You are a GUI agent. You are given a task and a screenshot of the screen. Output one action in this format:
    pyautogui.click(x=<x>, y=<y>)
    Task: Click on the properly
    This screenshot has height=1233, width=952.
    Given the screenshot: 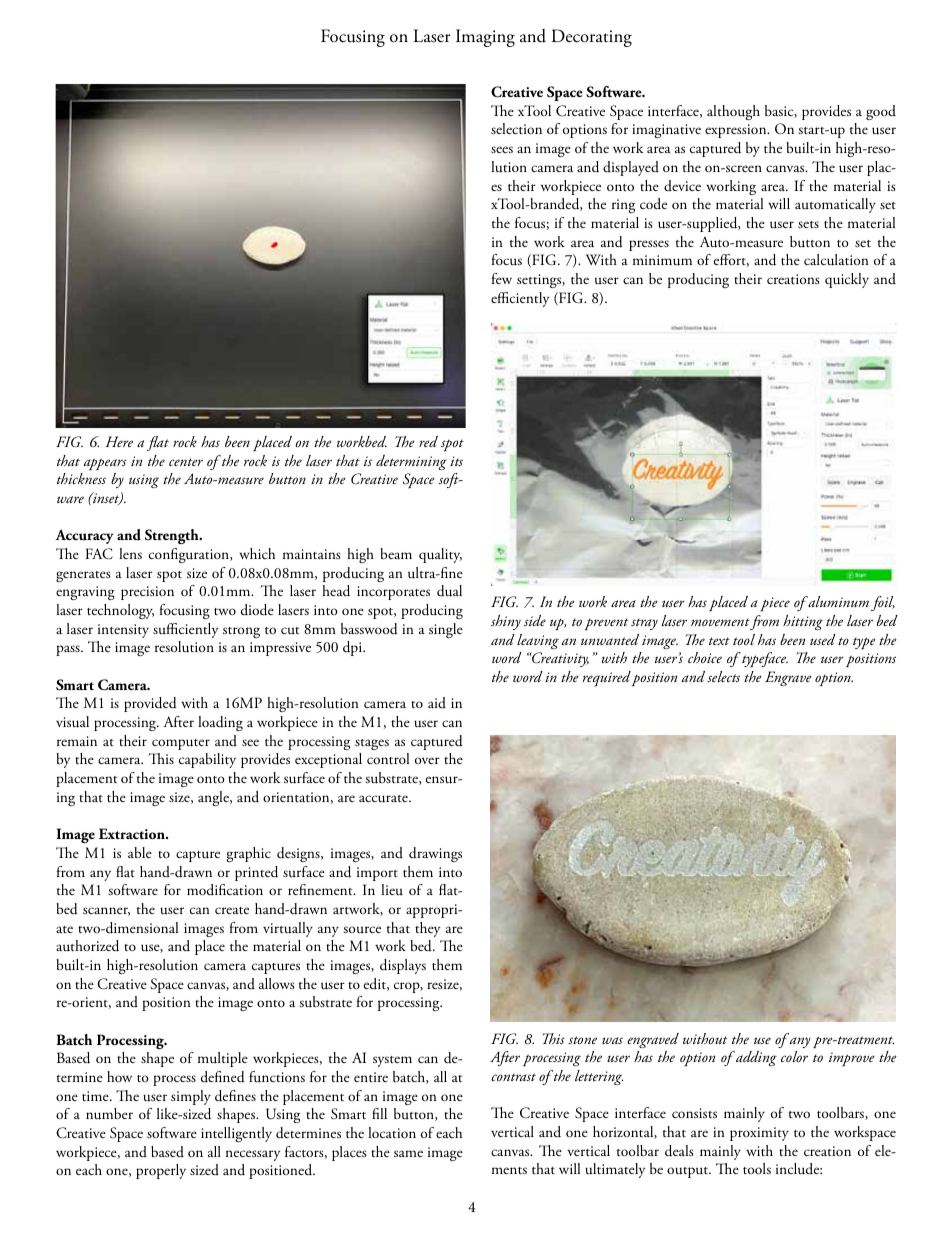 What is the action you would take?
    pyautogui.click(x=161, y=1171)
